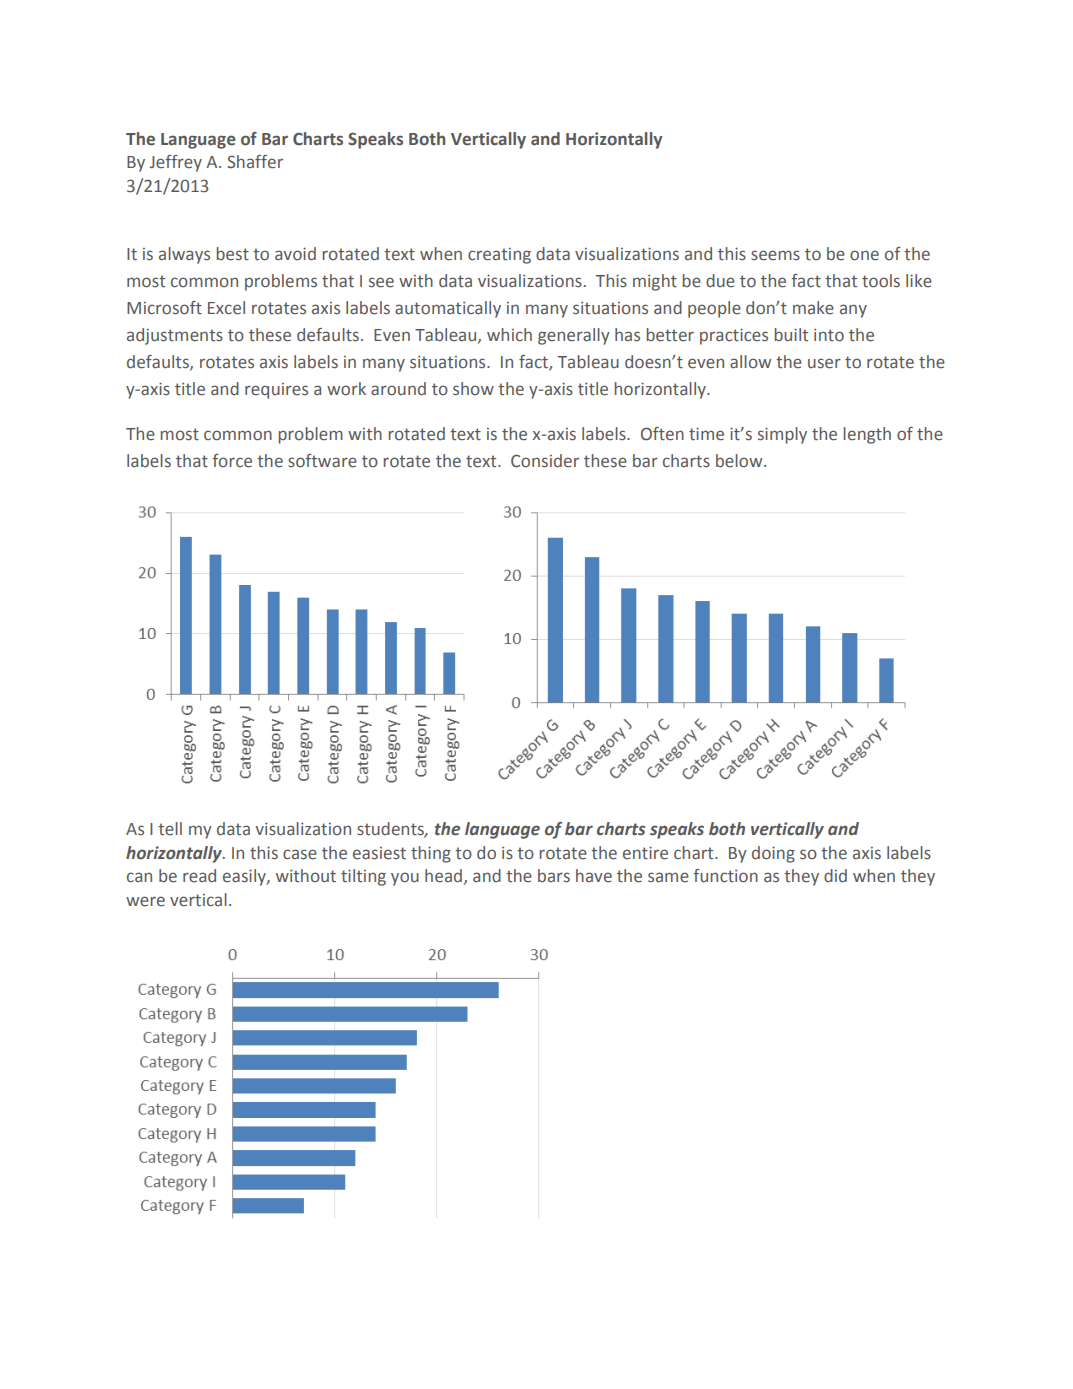 The width and height of the document is (1073, 1389). I want to click on one, so click(864, 255).
